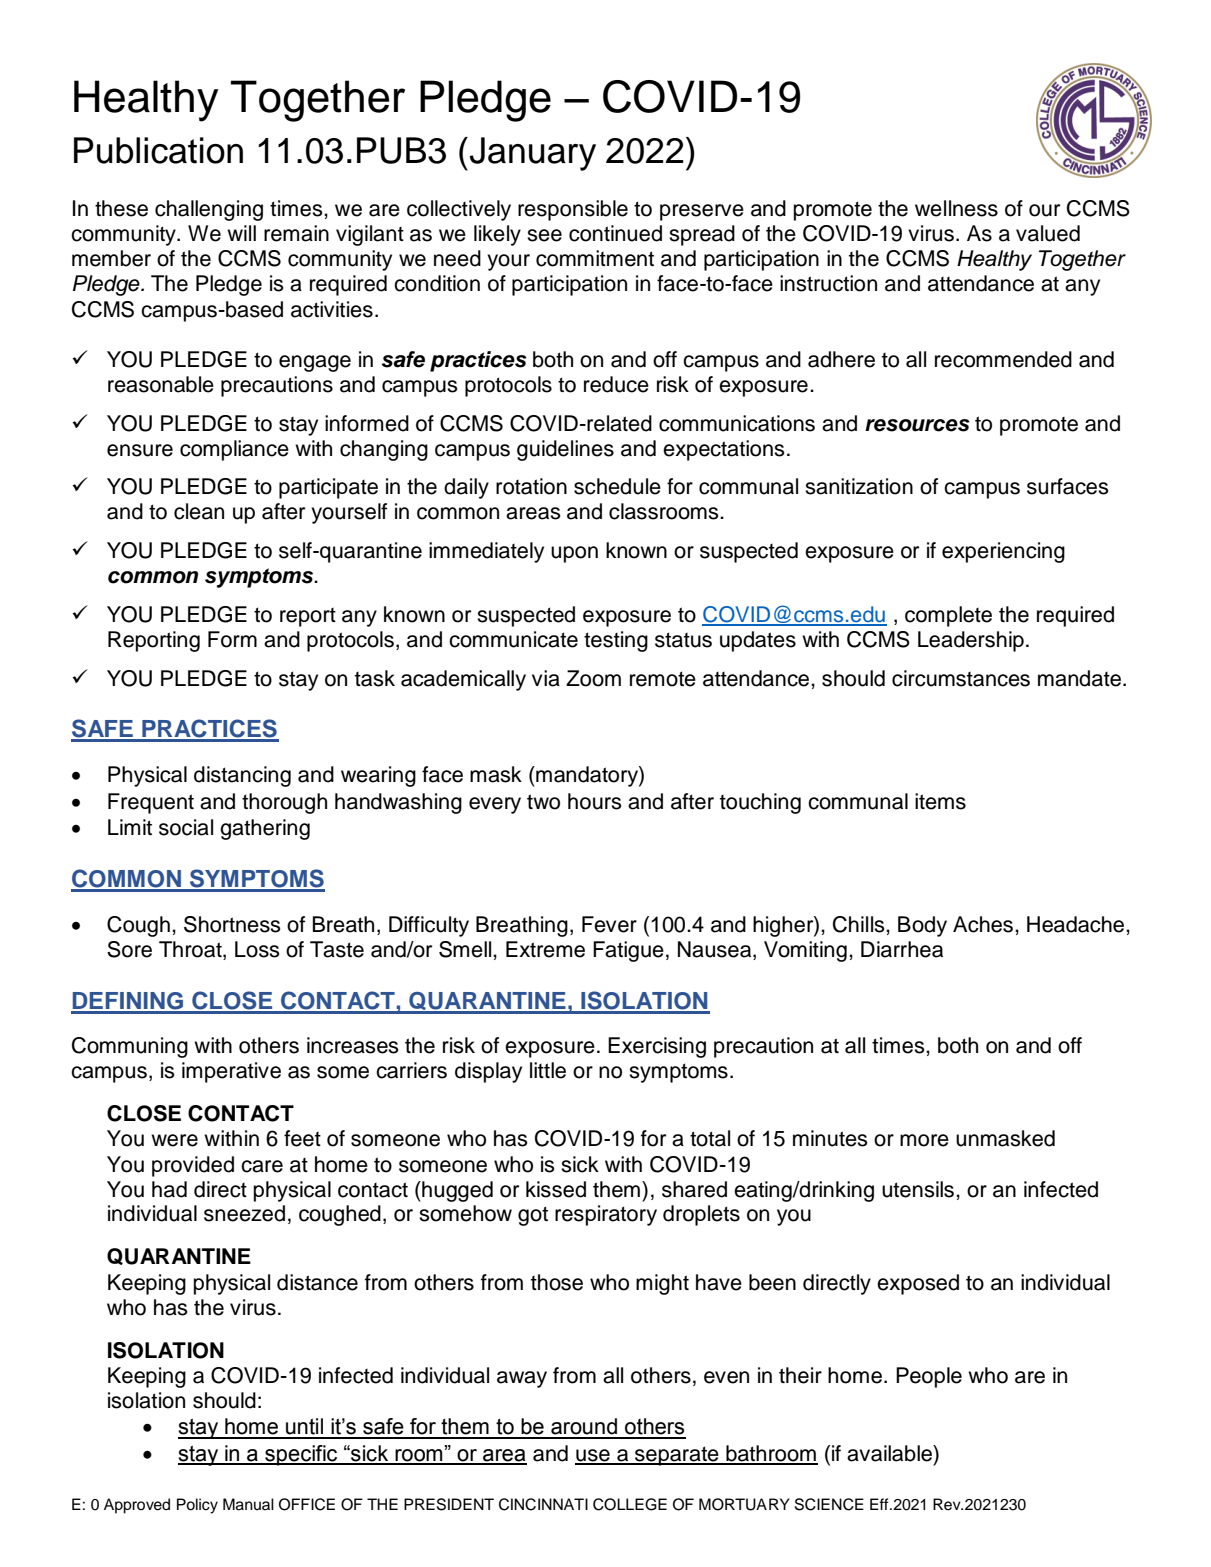 The image size is (1211, 1567). Describe the element at coordinates (573, 210) in the screenshot. I see `responsible` at that location.
